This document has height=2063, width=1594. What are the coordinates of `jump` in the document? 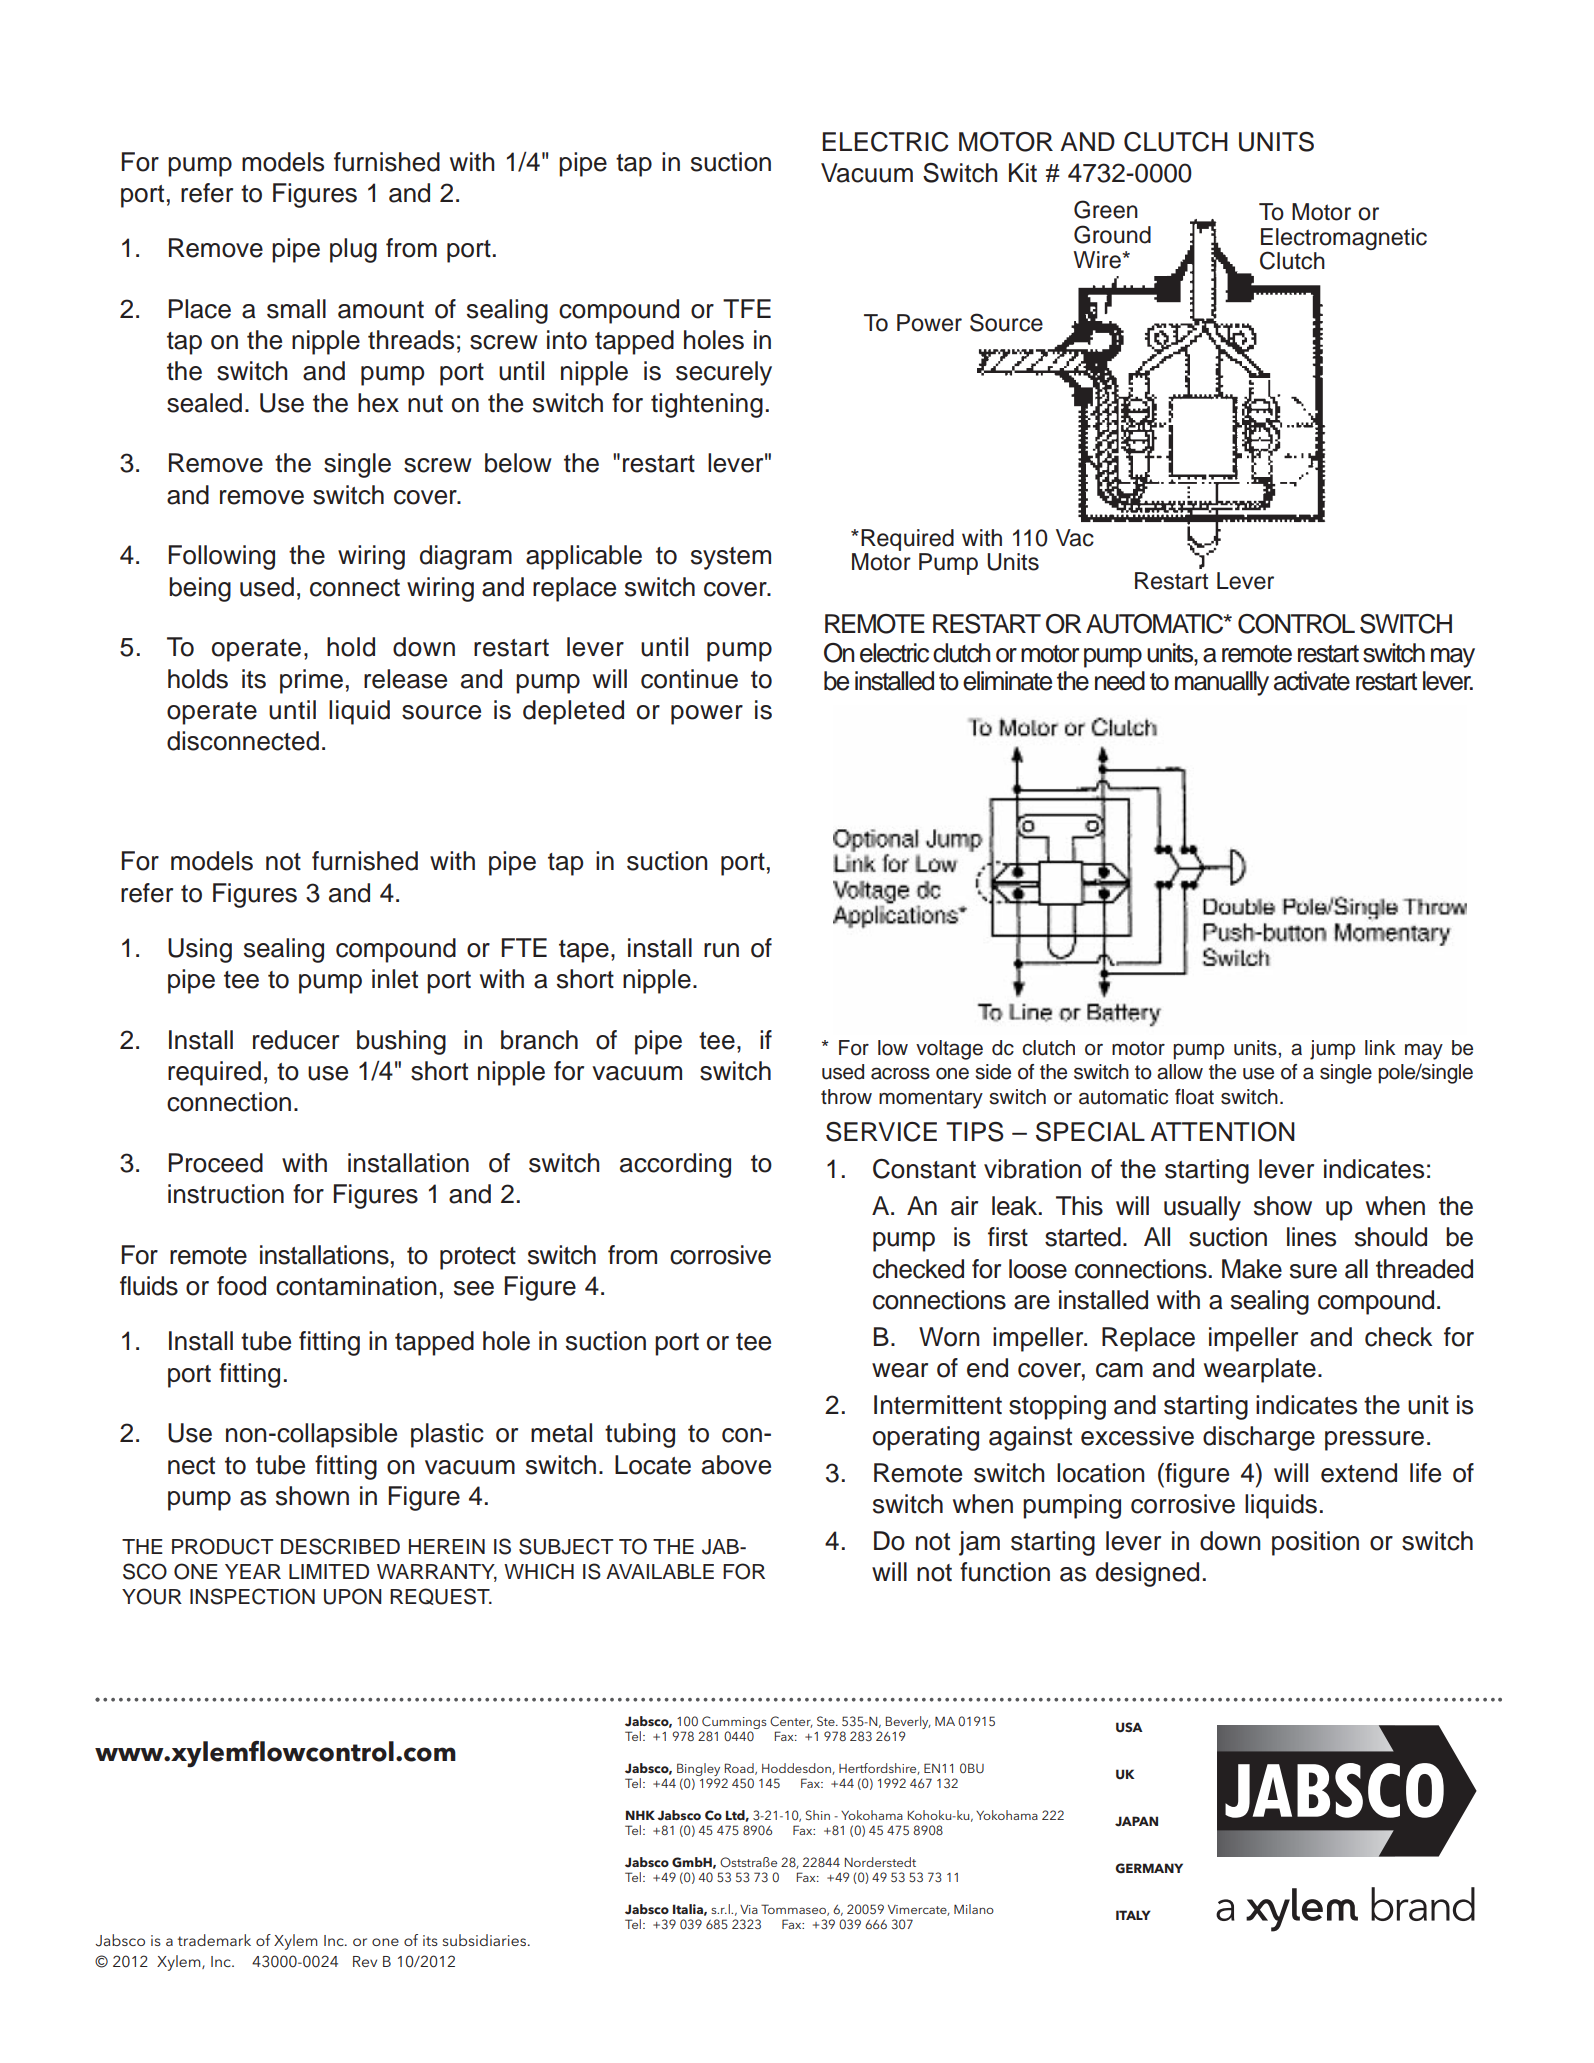 It's located at (1332, 1050).
